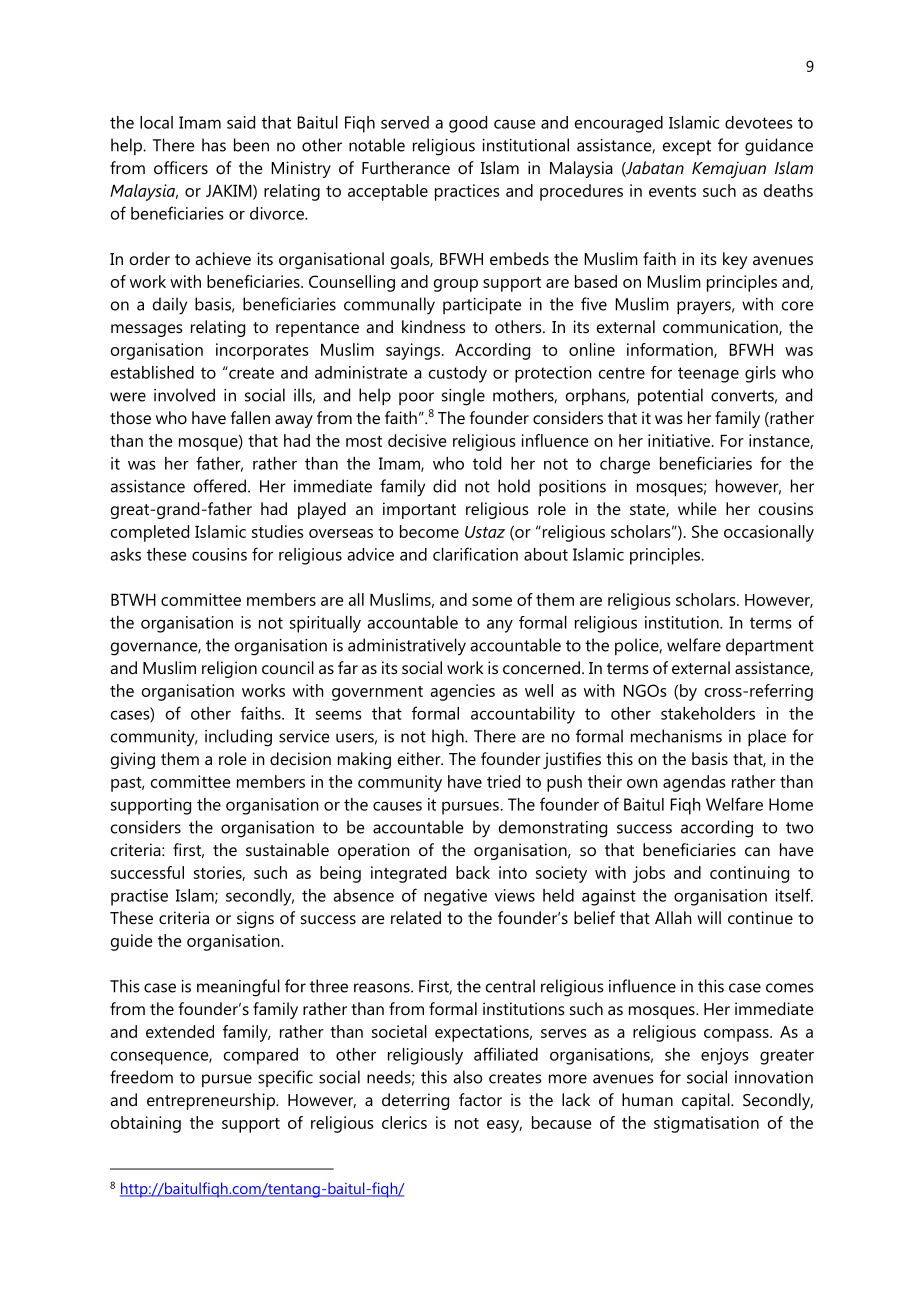 This screenshot has width=924, height=1308. Describe the element at coordinates (480, 1099) in the screenshot. I see `factor` at that location.
